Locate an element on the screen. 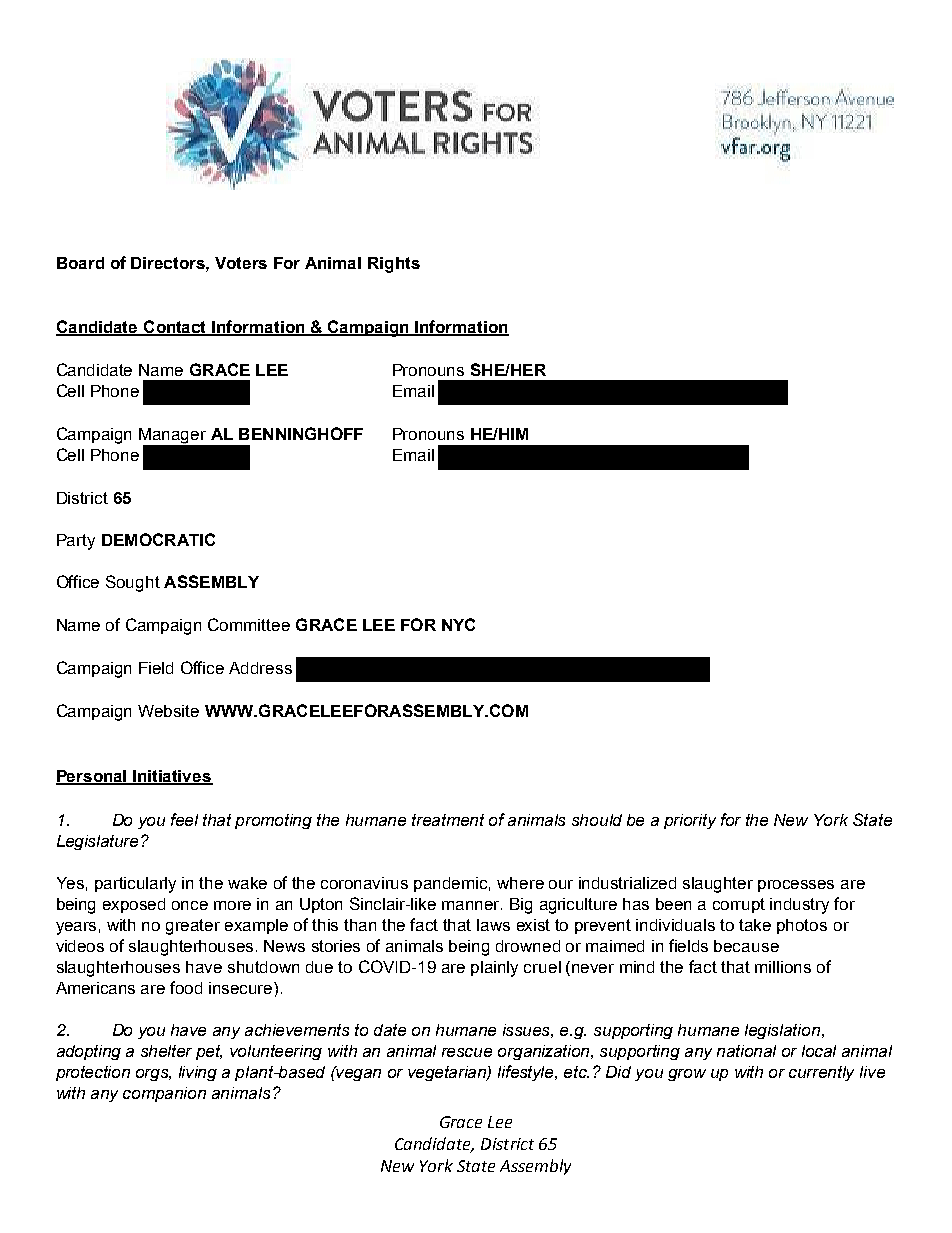  priority is located at coordinates (690, 821).
